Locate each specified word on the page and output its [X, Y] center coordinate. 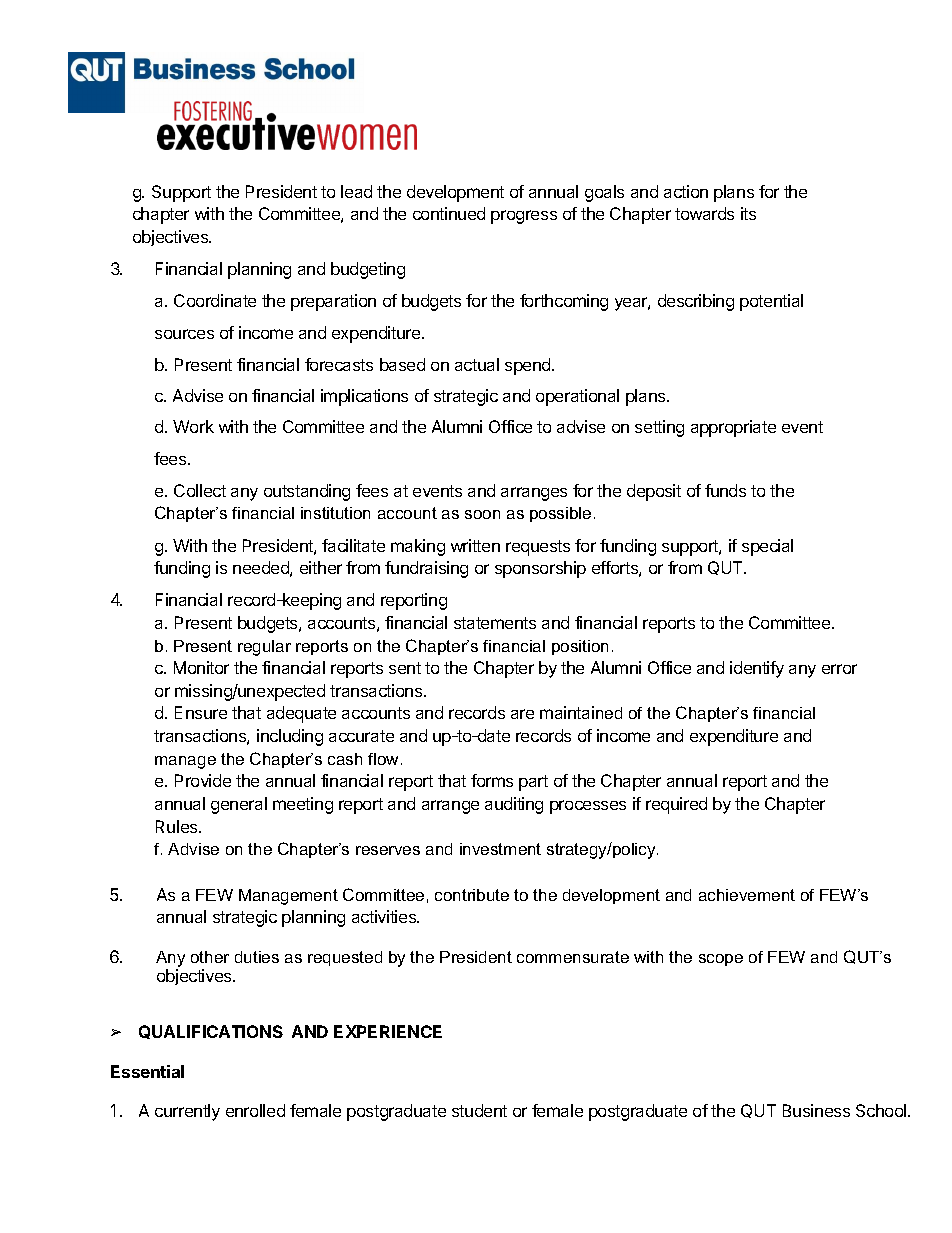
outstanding [307, 492]
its [748, 213]
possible [560, 514]
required [676, 805]
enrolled [255, 1110]
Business [816, 1110]
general [239, 805]
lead [356, 191]
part [533, 783]
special [767, 547]
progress [524, 217]
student [479, 1110]
